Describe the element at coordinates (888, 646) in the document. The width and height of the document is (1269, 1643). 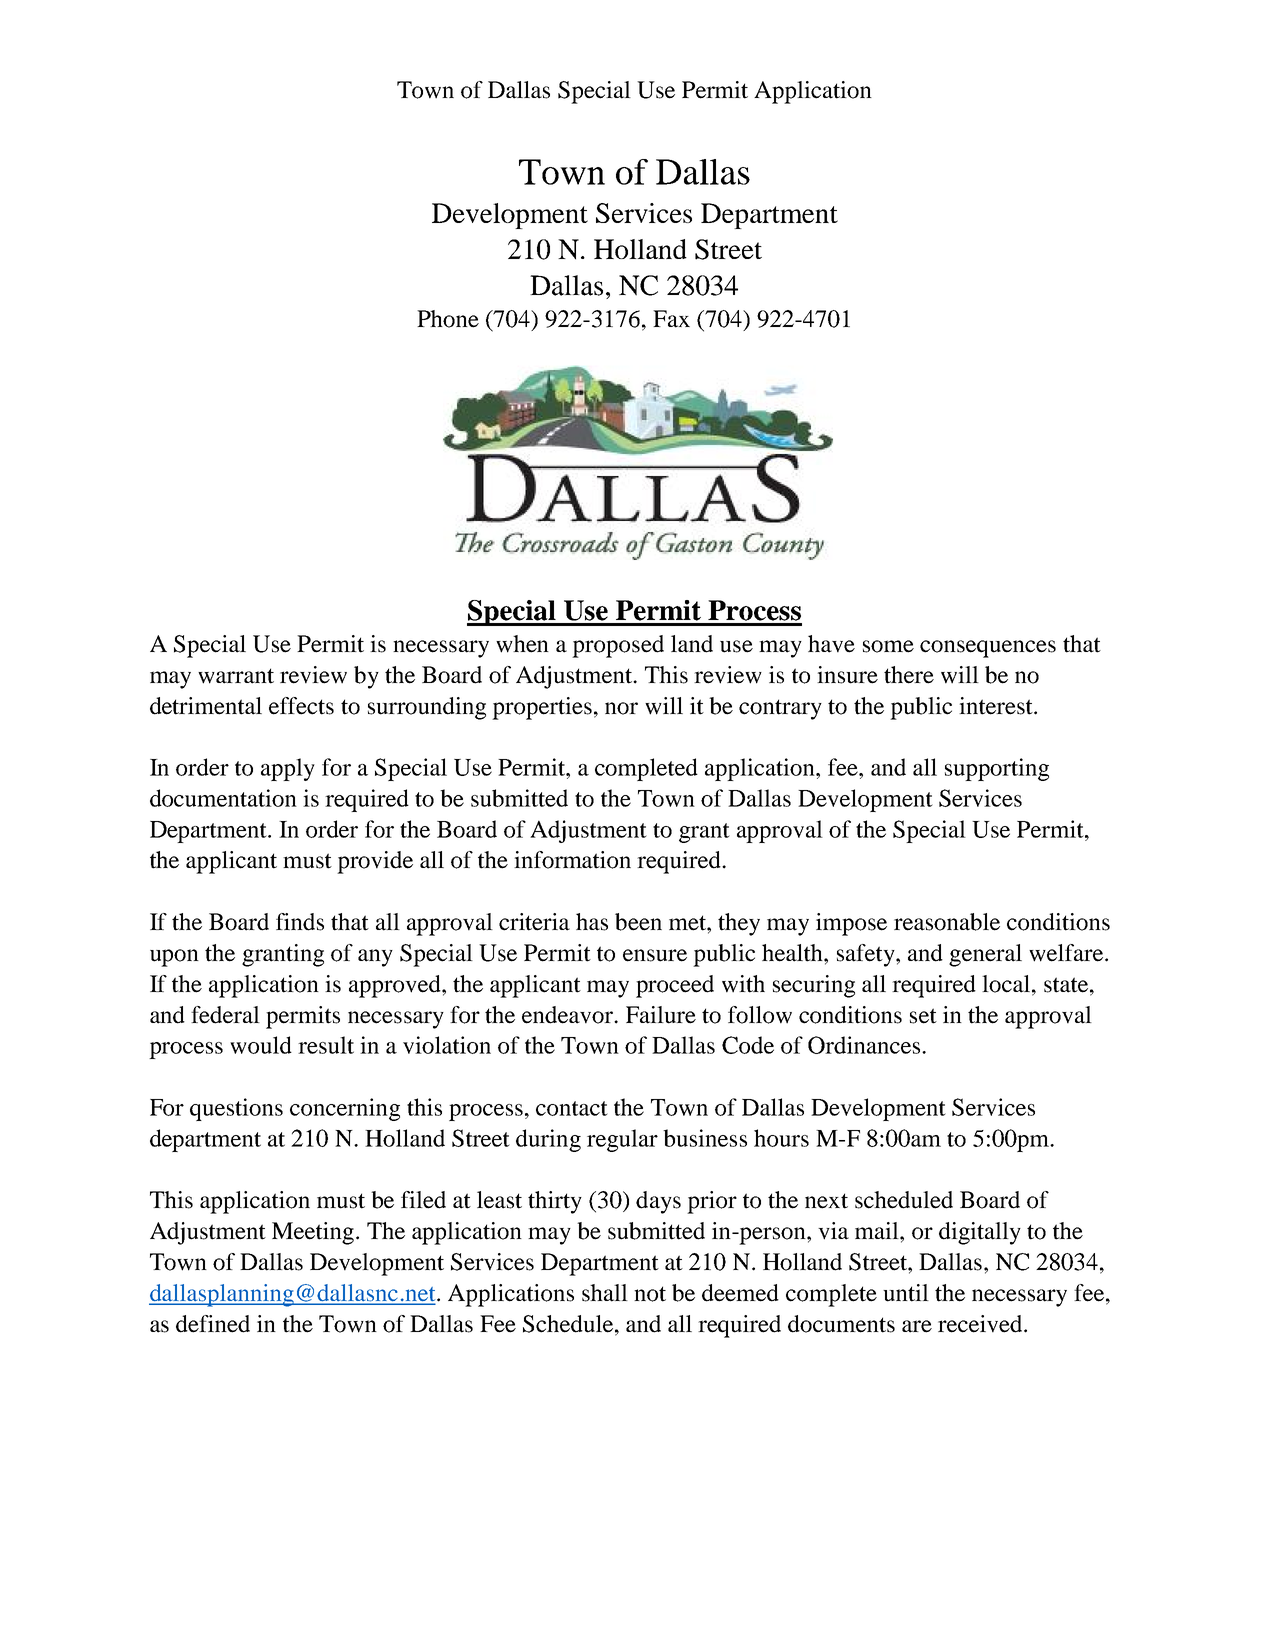
I see `some` at that location.
